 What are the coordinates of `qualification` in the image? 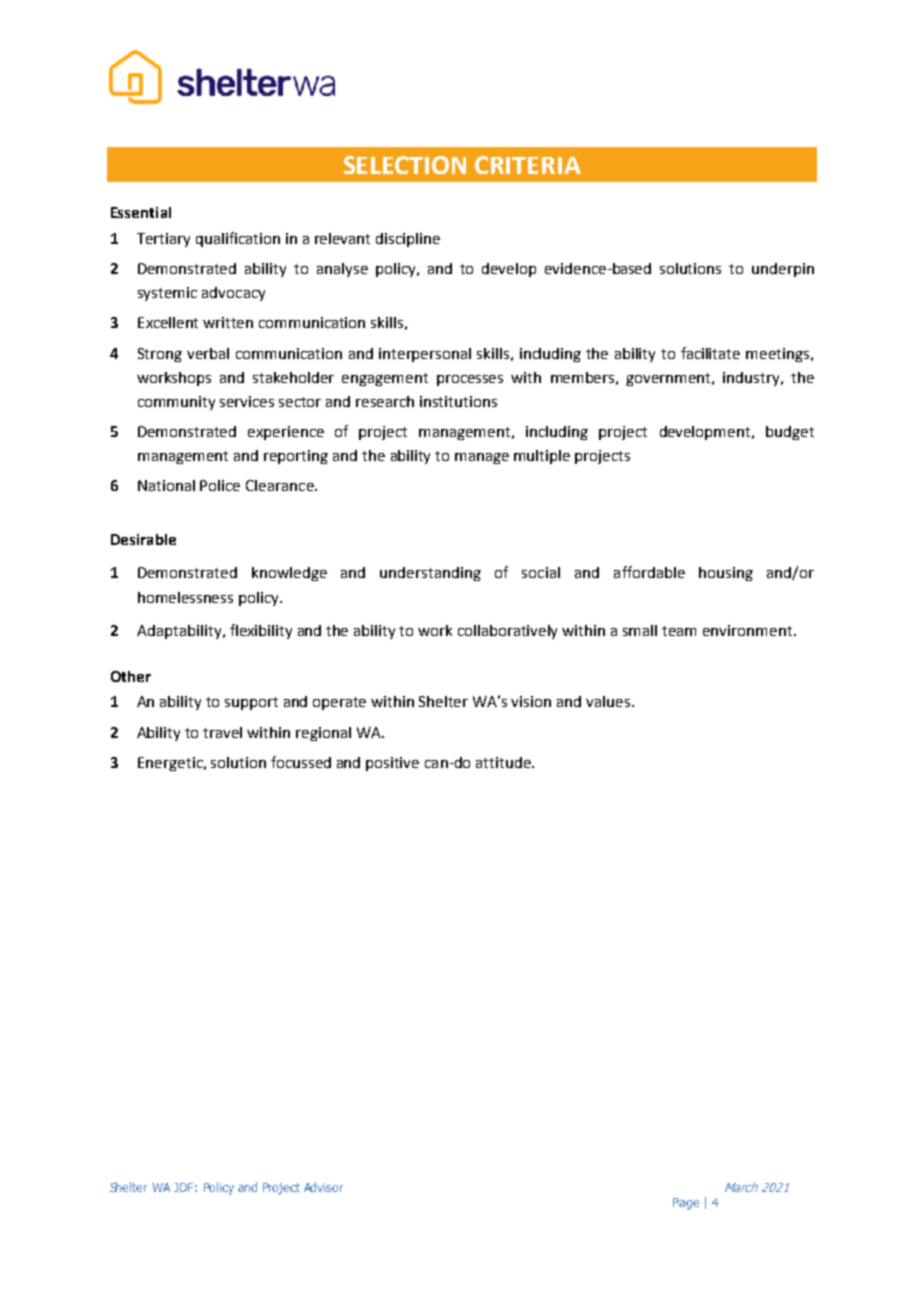 It's located at (238, 239).
